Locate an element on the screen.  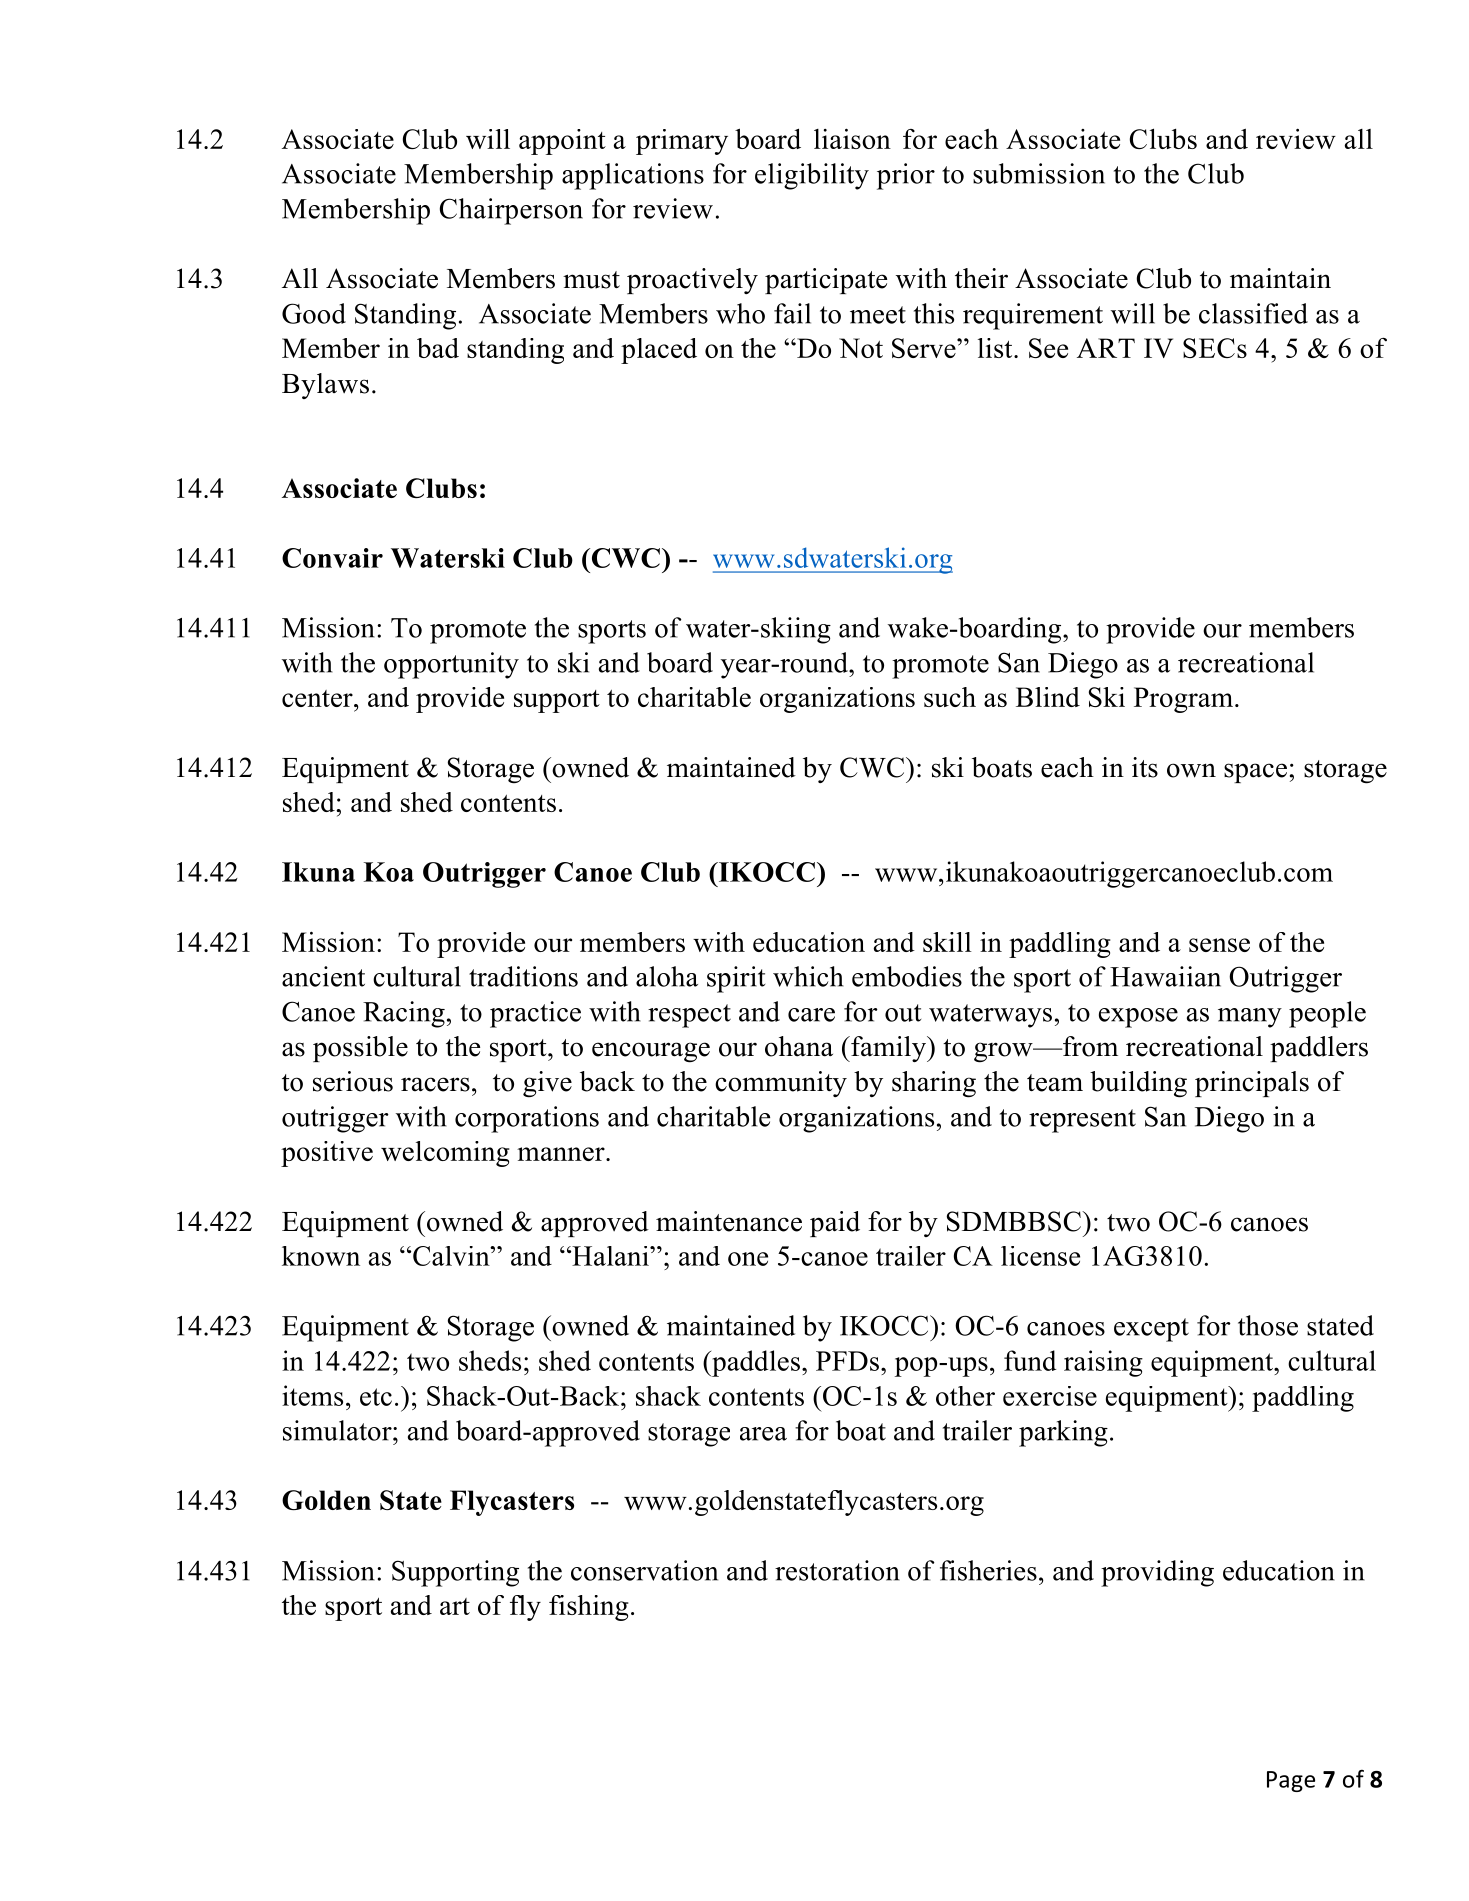
those is located at coordinates (1268, 1325).
